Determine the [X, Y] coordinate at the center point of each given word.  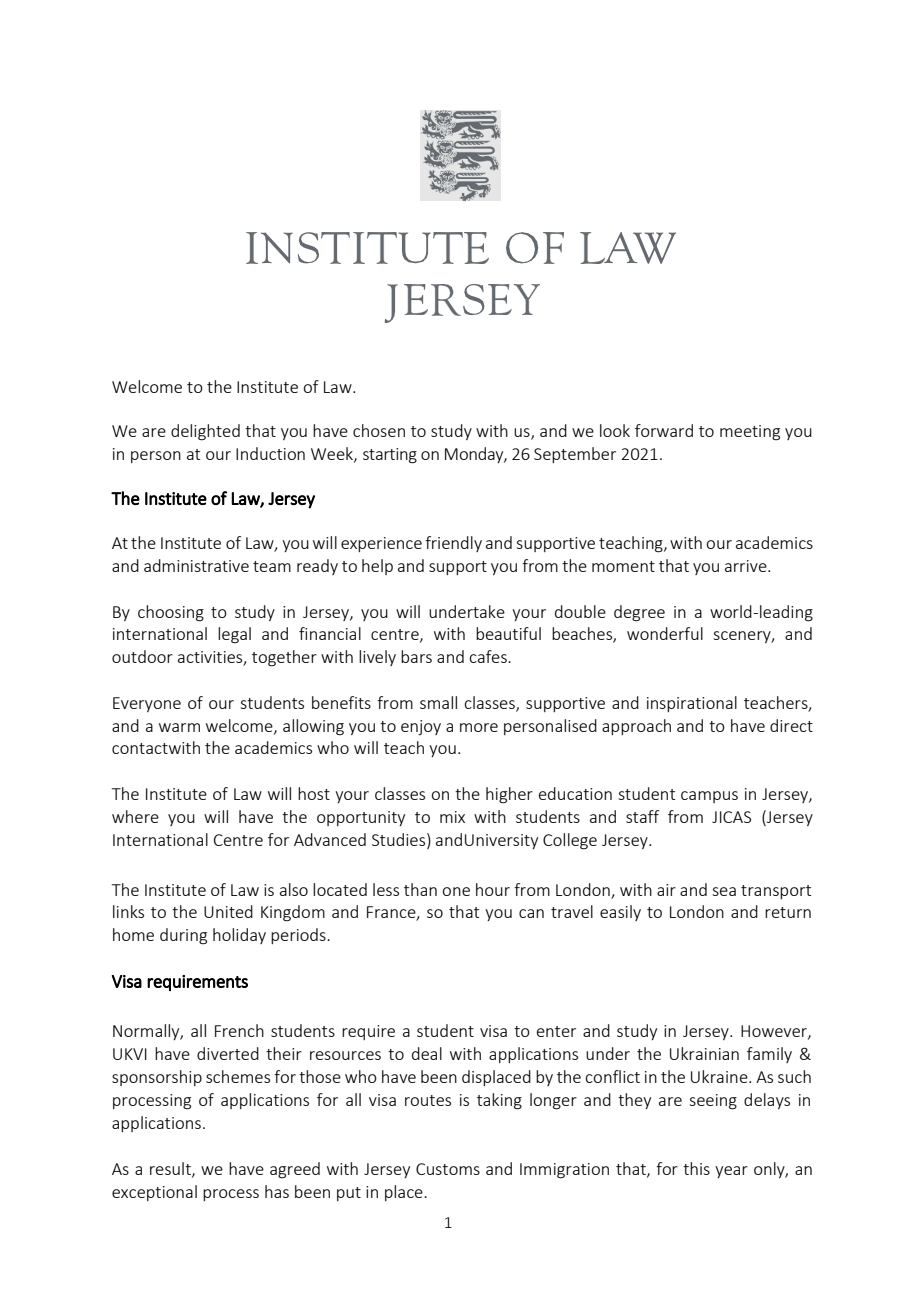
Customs [448, 1169]
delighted [205, 432]
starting [390, 456]
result [171, 1169]
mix [452, 817]
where [135, 816]
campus [709, 797]
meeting [750, 433]
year [731, 1172]
